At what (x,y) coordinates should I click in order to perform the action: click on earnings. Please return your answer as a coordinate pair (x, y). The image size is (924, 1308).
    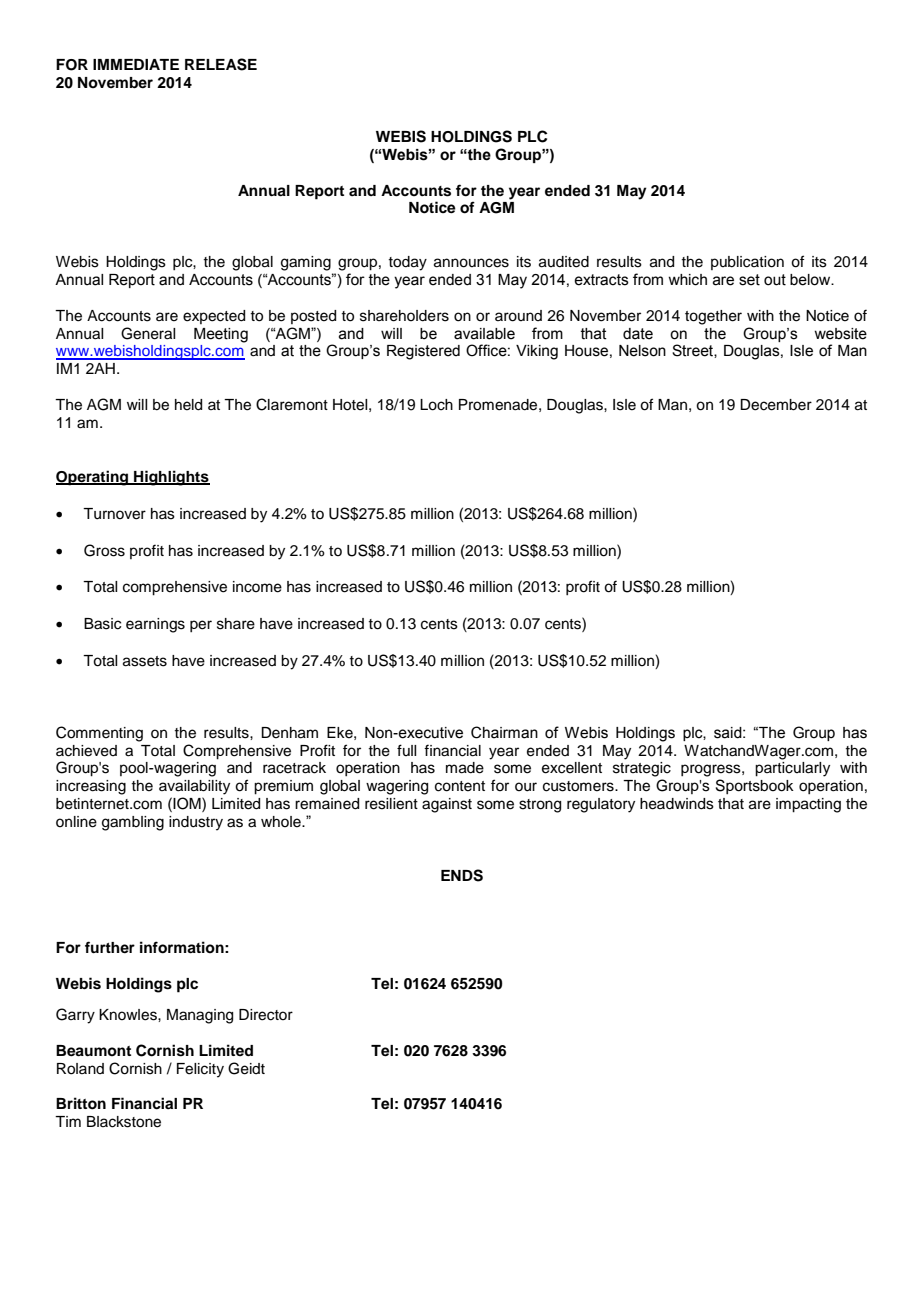
    Looking at the image, I should click on (155, 625).
